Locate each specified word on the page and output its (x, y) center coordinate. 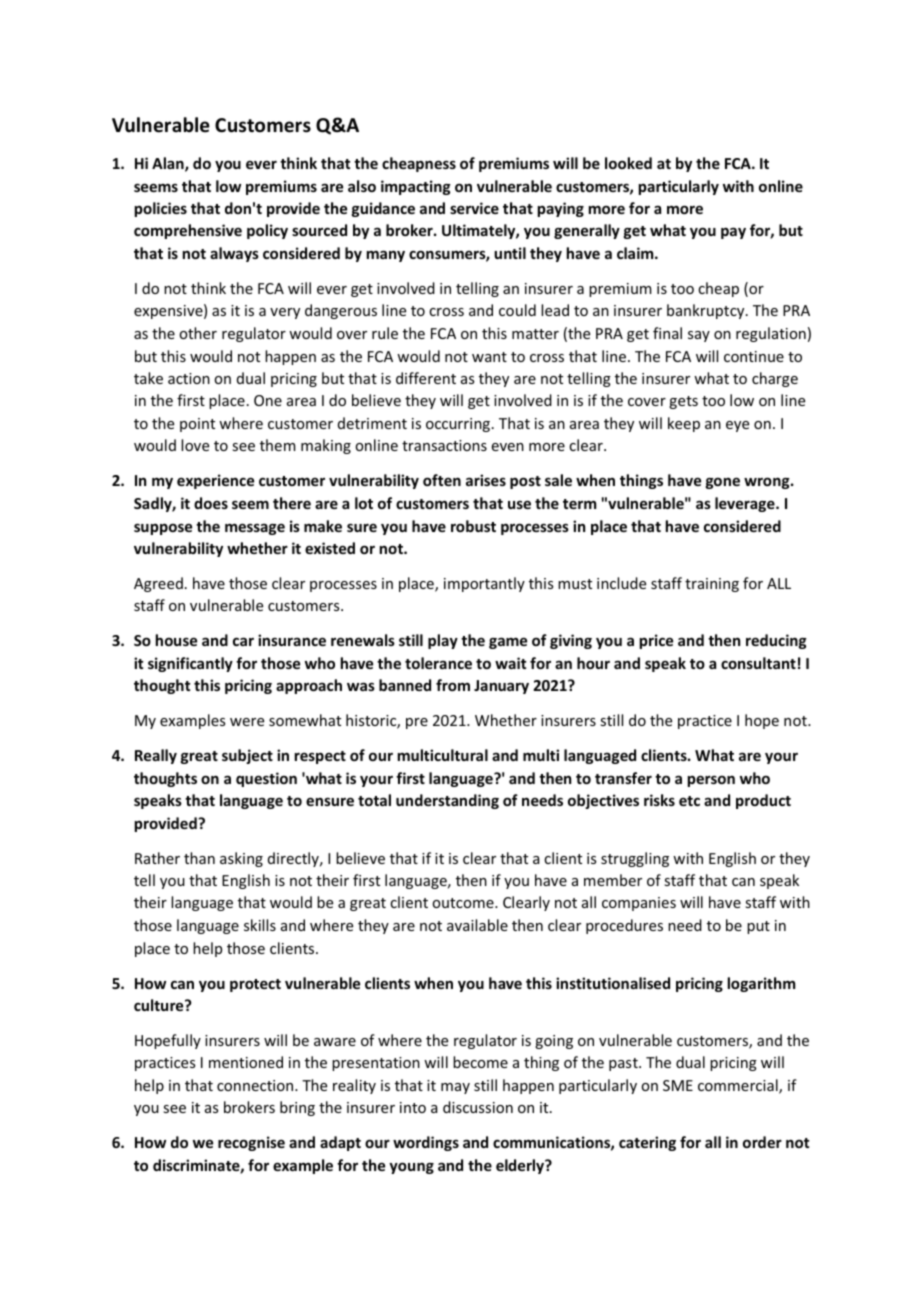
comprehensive (188, 231)
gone (723, 483)
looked (628, 163)
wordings (426, 1143)
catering (647, 1143)
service (474, 208)
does (211, 503)
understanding (447, 801)
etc (689, 801)
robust (473, 526)
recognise (251, 1143)
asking (241, 859)
